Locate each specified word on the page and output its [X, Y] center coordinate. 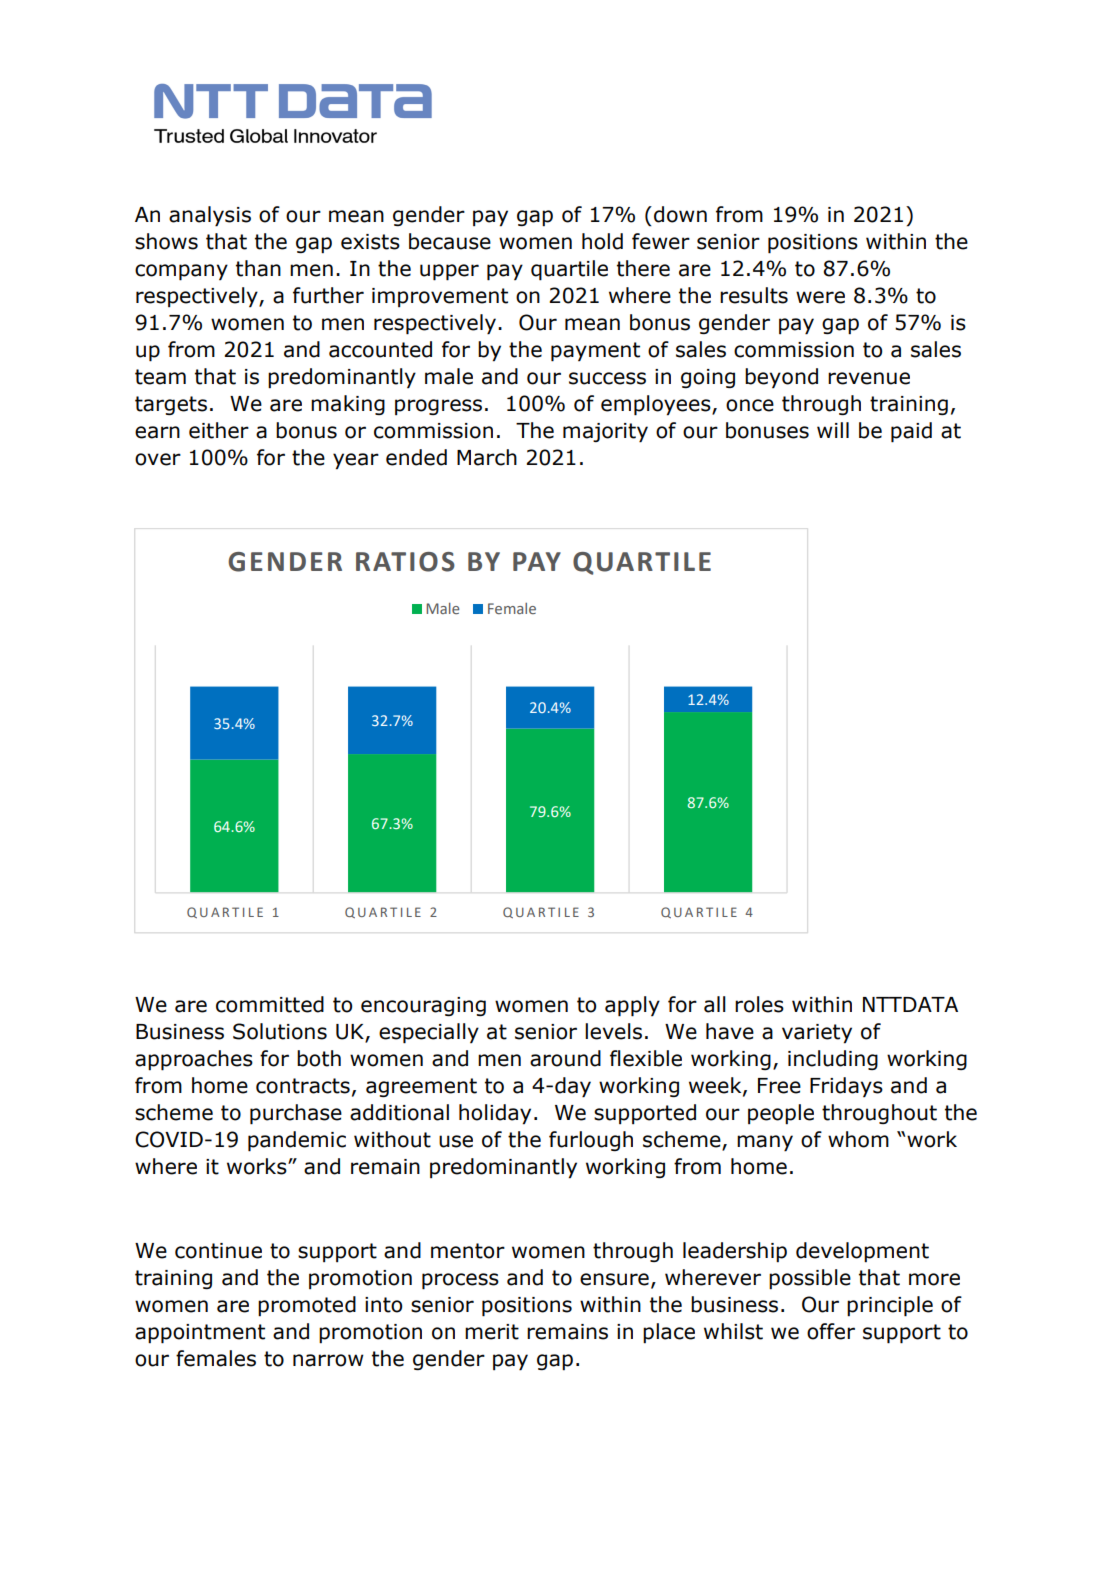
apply [632, 1006]
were [820, 297]
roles [759, 1004]
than [258, 268]
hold [602, 241]
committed [270, 1004]
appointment [200, 1334]
